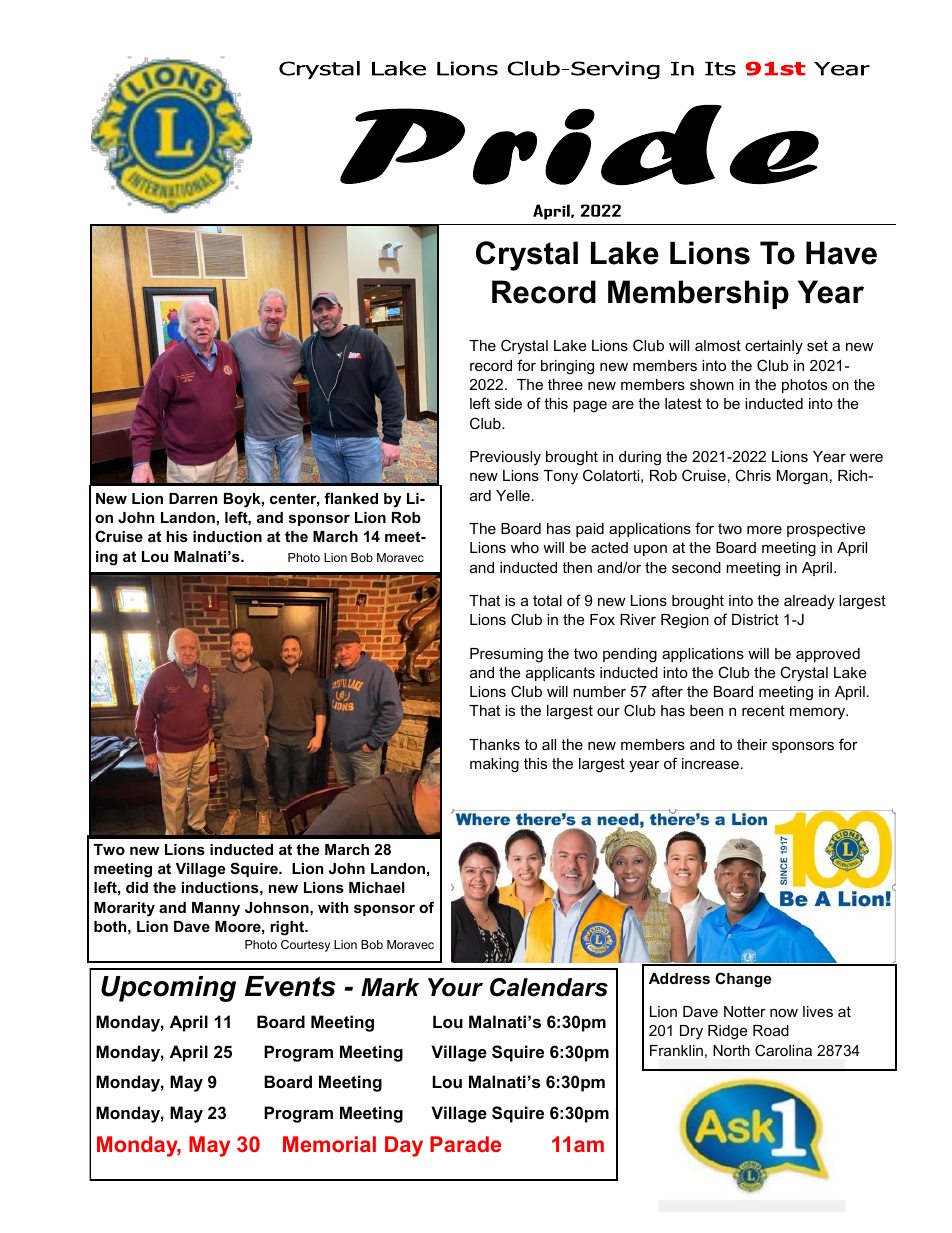 This page has height=1233, width=952. Describe the element at coordinates (743, 980) in the page. I see `Change` at that location.
